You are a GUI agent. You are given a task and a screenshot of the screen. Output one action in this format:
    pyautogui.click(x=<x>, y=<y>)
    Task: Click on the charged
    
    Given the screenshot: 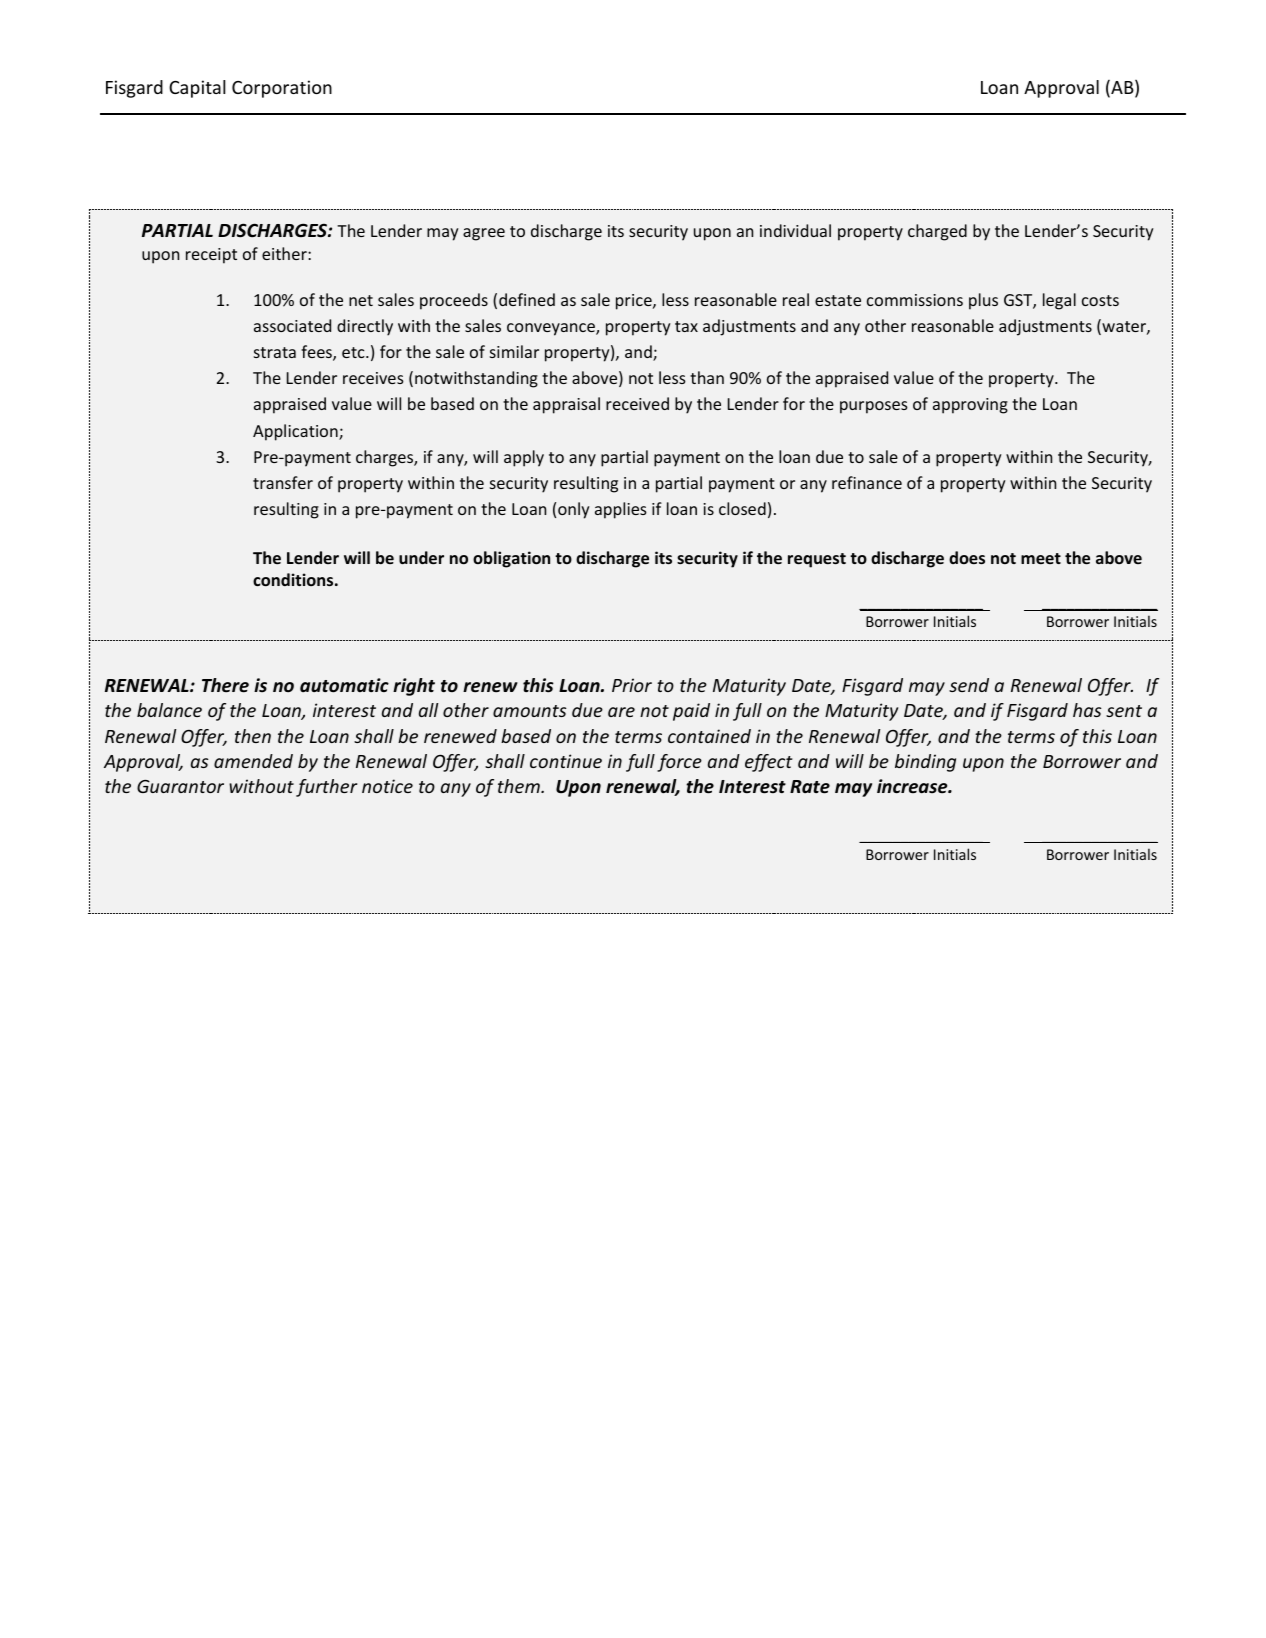 What is the action you would take?
    pyautogui.click(x=937, y=232)
